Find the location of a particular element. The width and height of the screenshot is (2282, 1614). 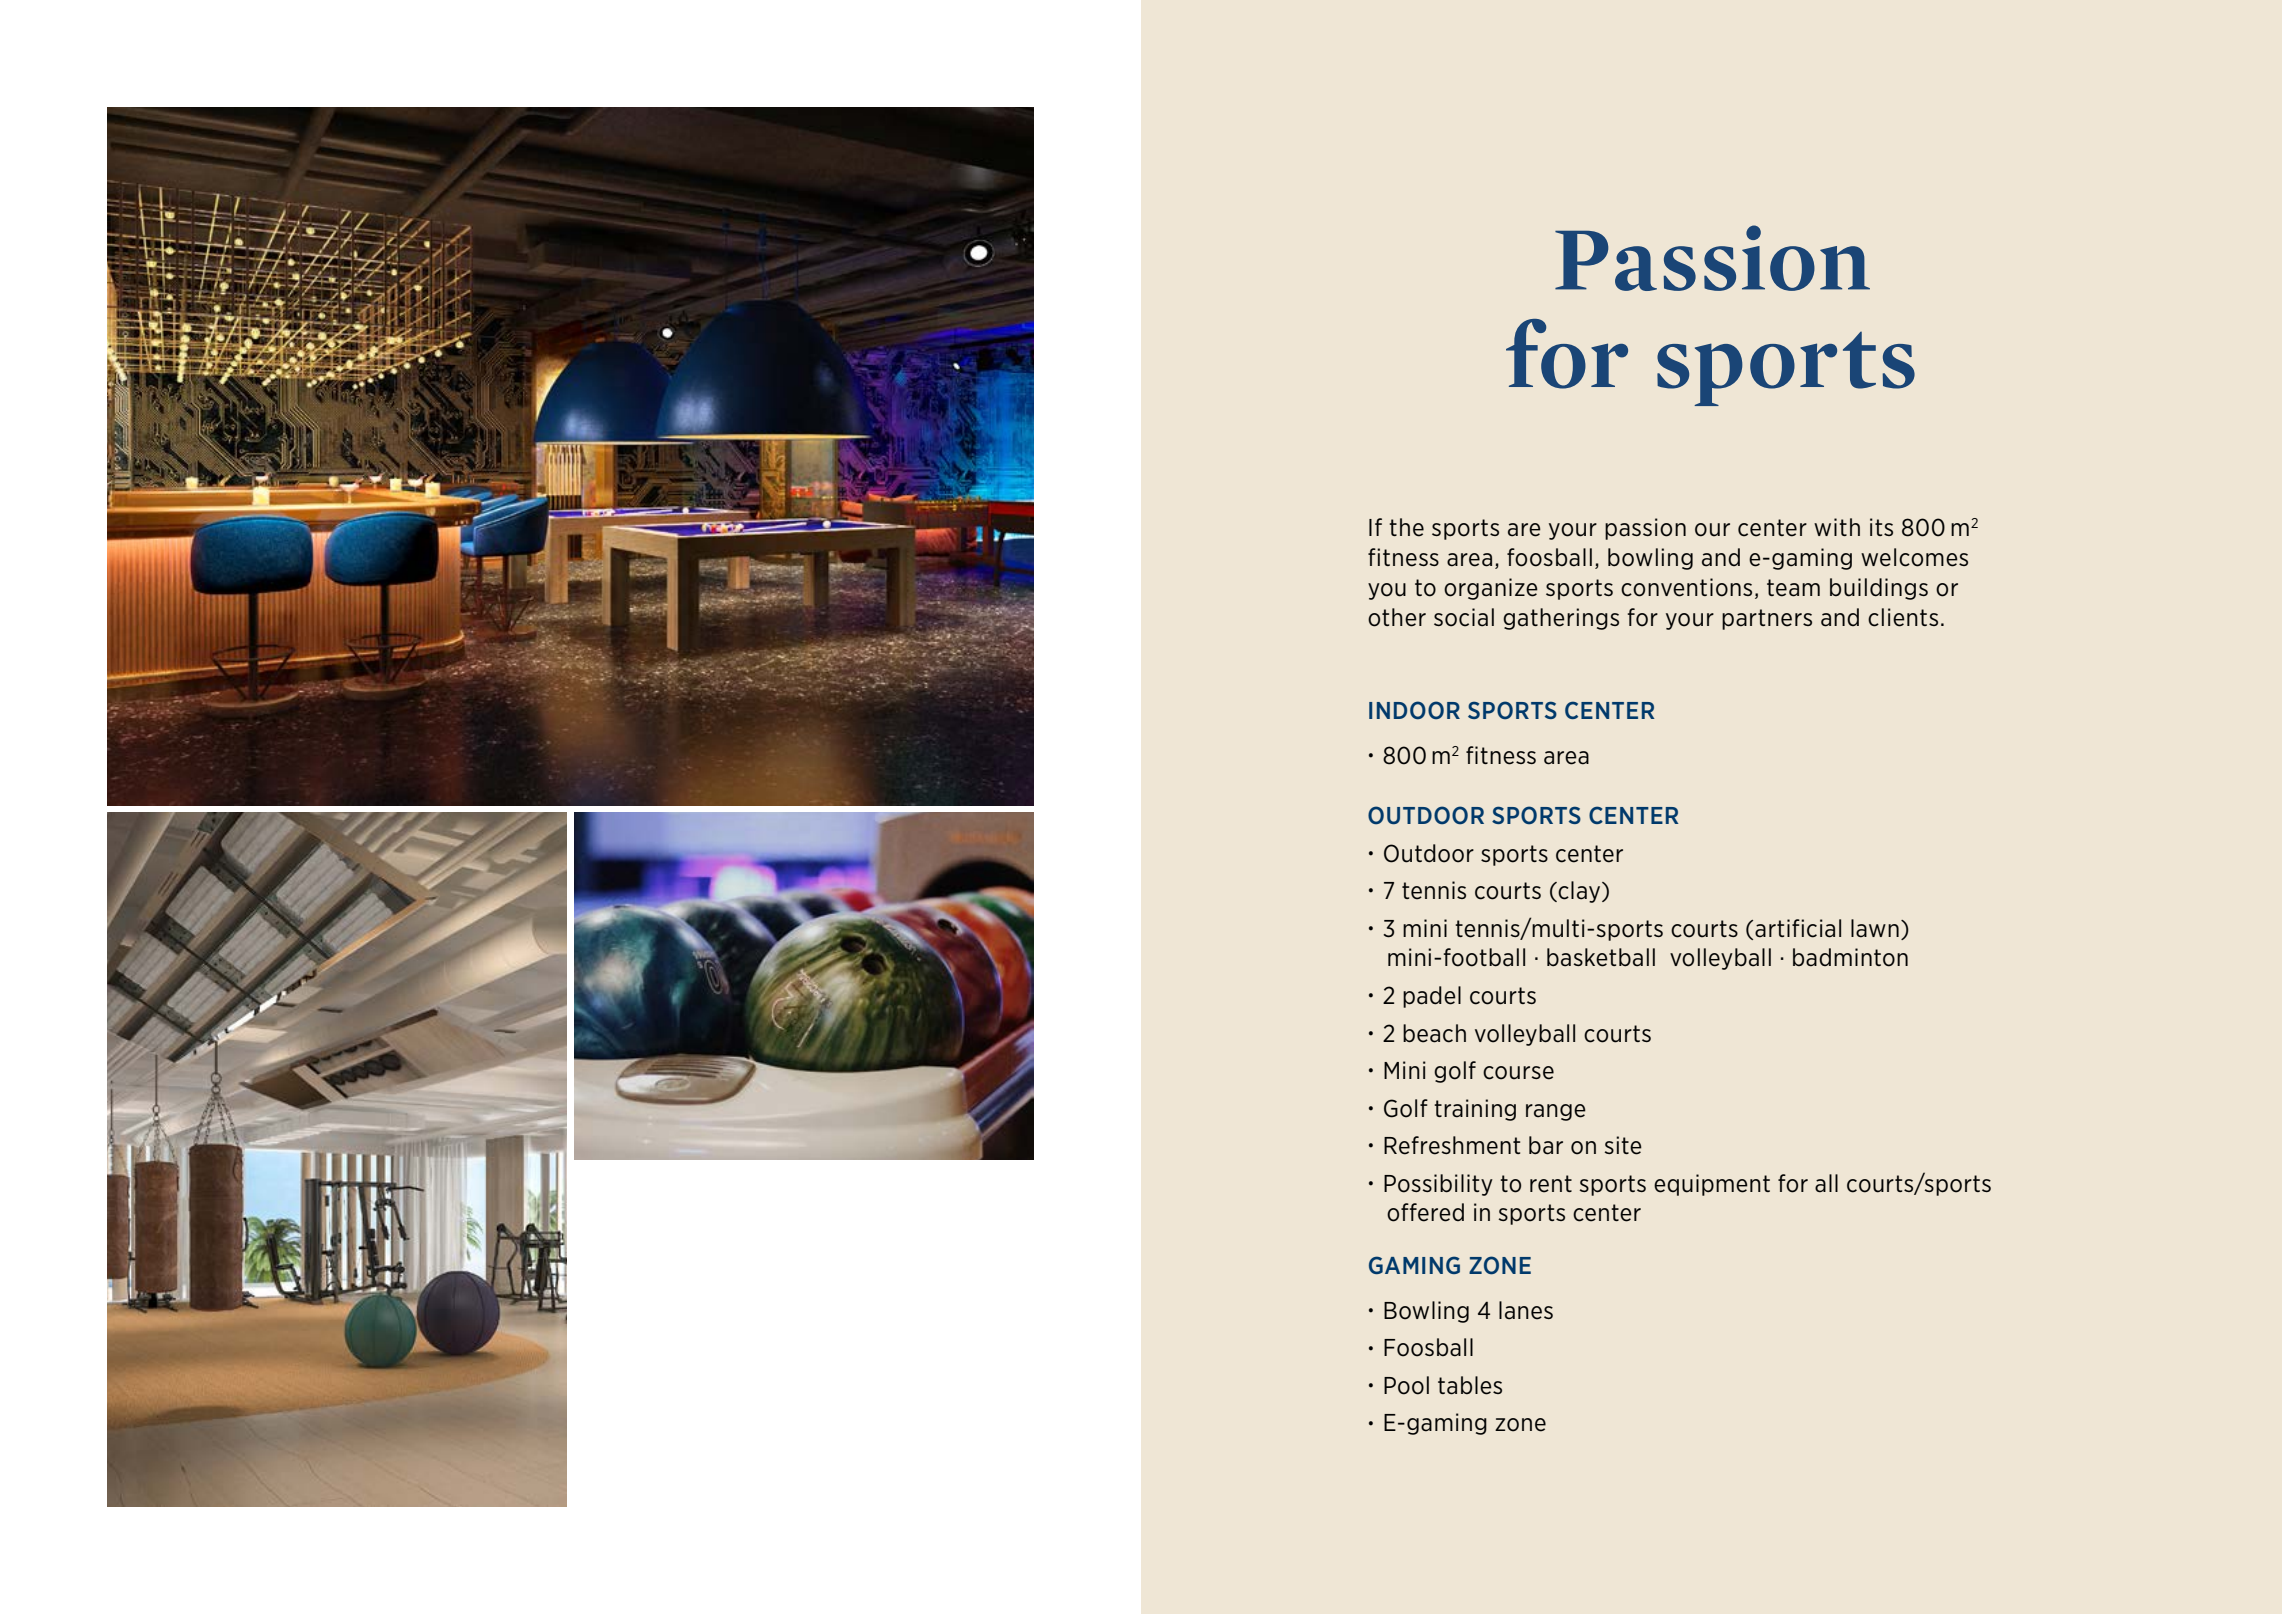

Refreshment is located at coordinates (1452, 1145).
